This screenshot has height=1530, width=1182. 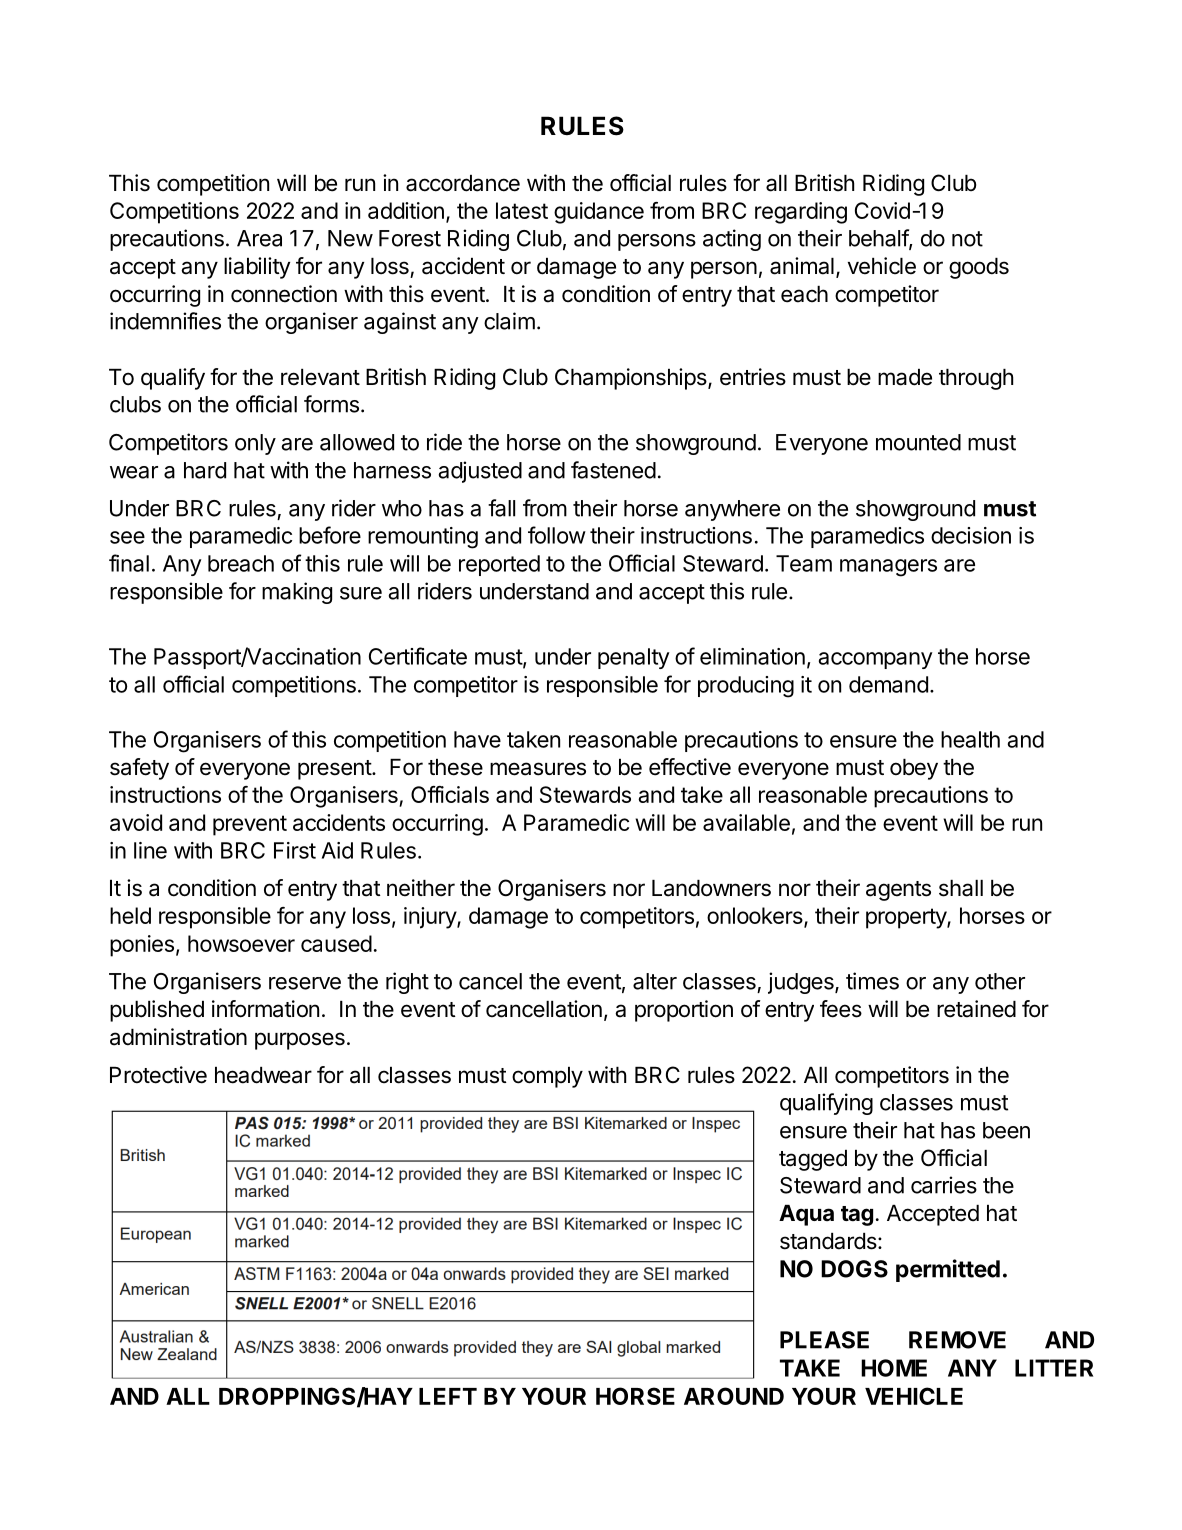 I want to click on follow, so click(x=557, y=535).
